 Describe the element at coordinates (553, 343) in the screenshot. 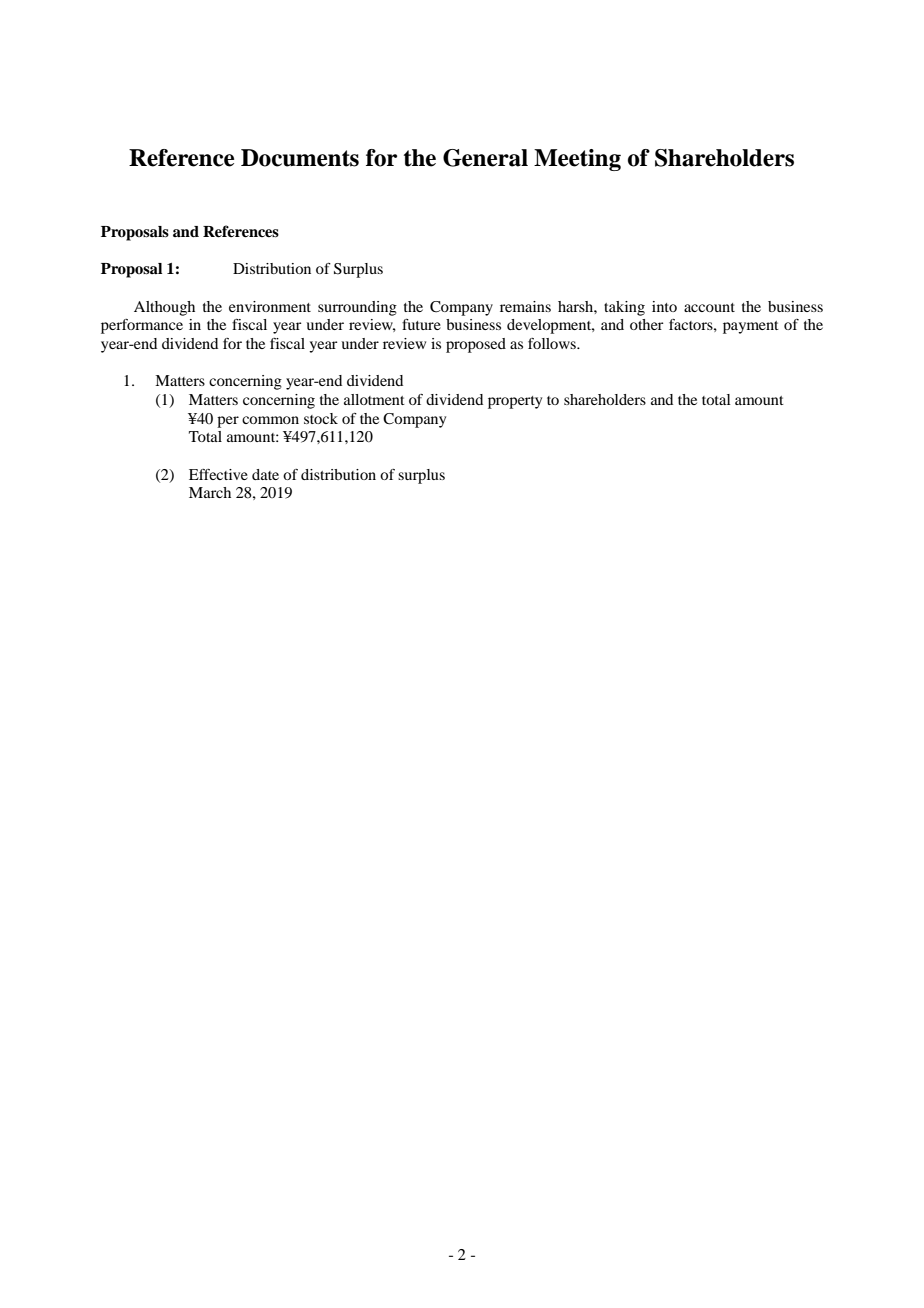

I see `follows` at that location.
